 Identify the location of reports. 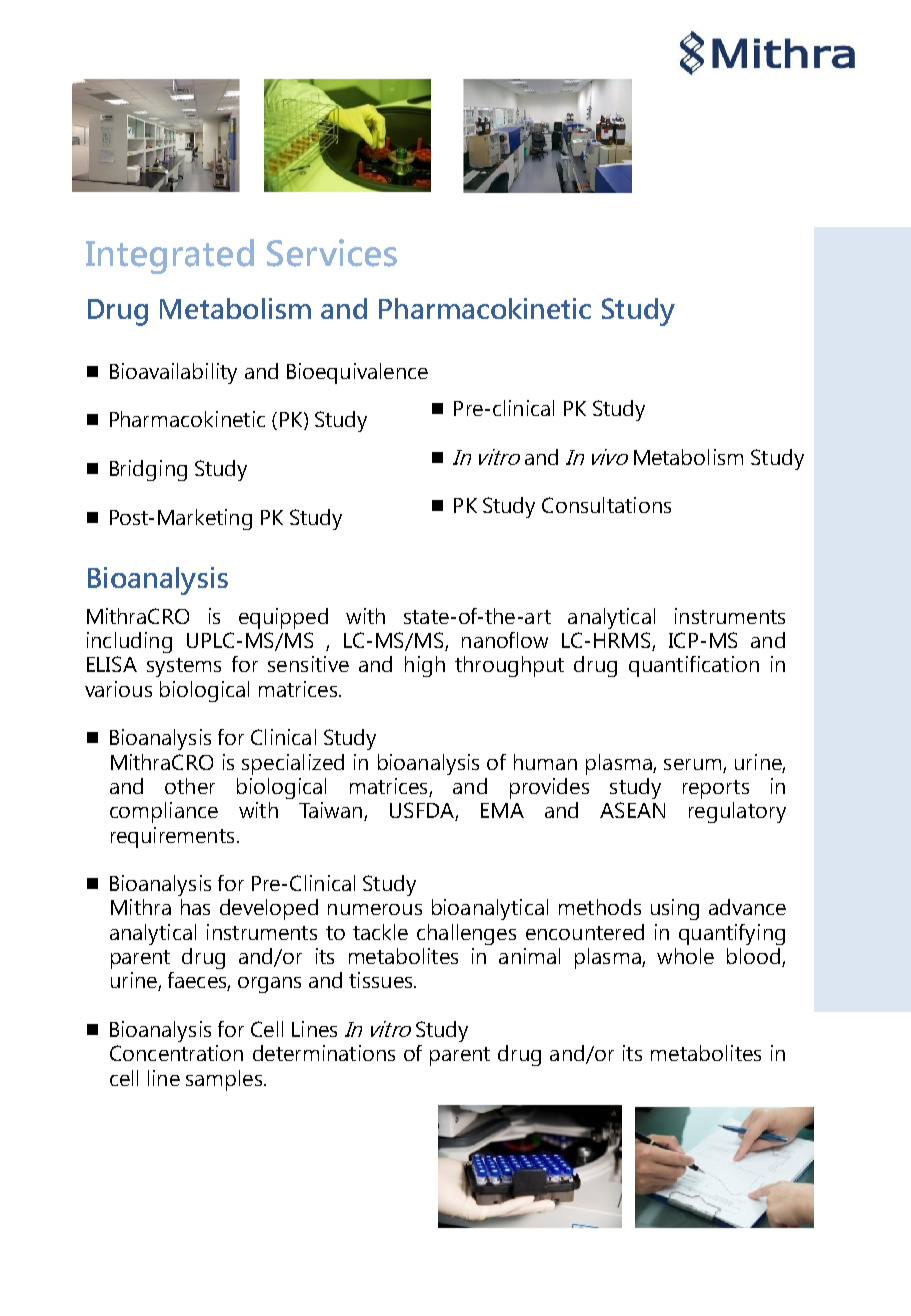
(716, 789).
